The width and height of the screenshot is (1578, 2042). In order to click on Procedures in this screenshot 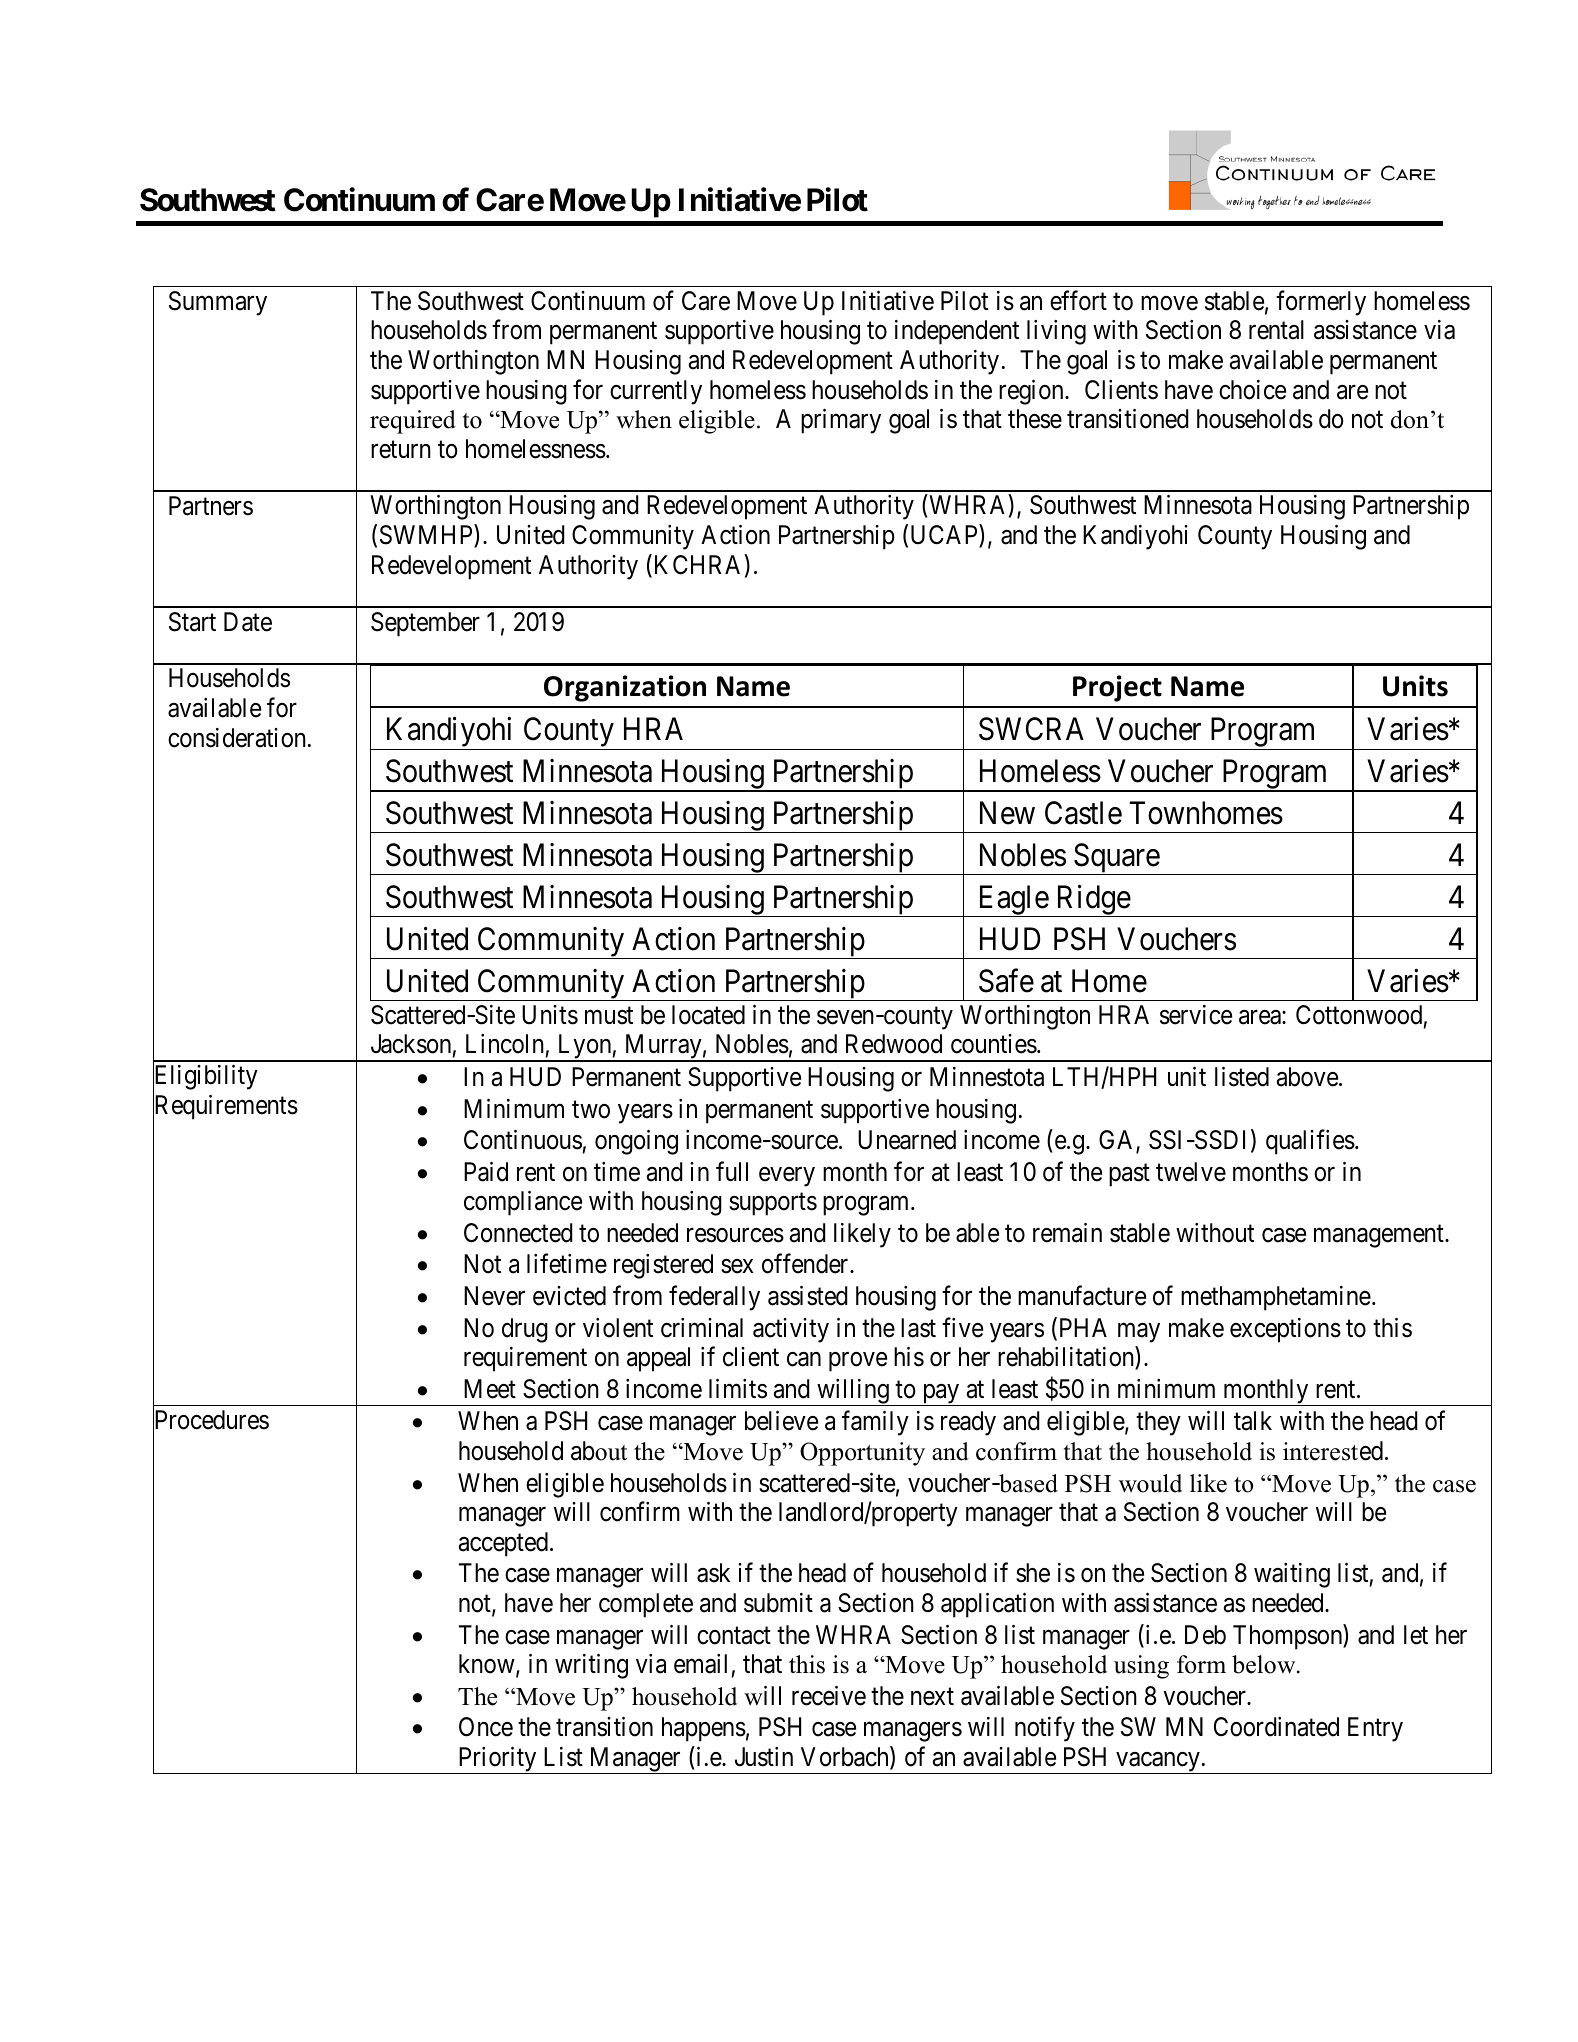, I will do `click(211, 1420)`.
